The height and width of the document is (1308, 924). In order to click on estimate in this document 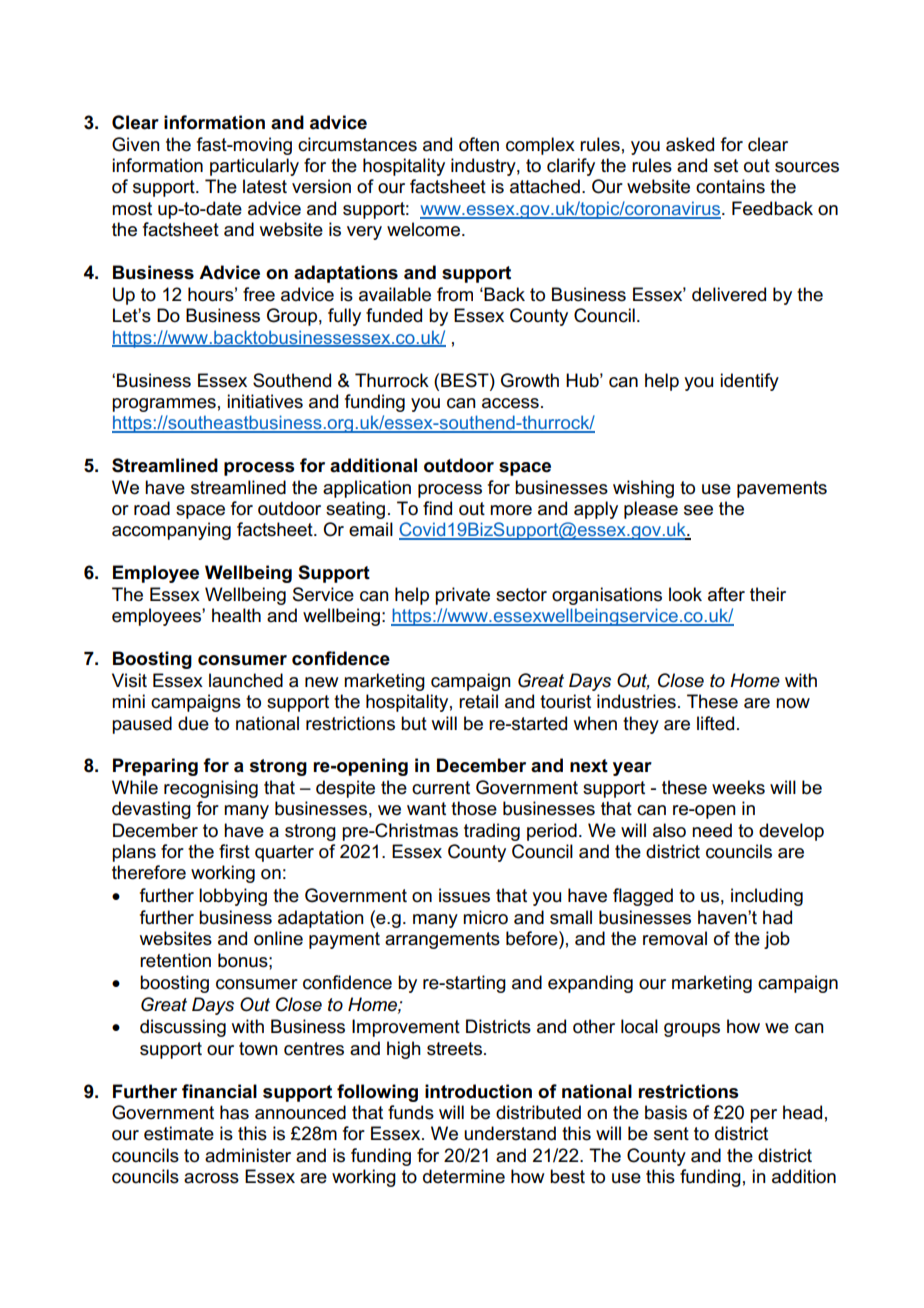, I will do `click(179, 1133)`.
